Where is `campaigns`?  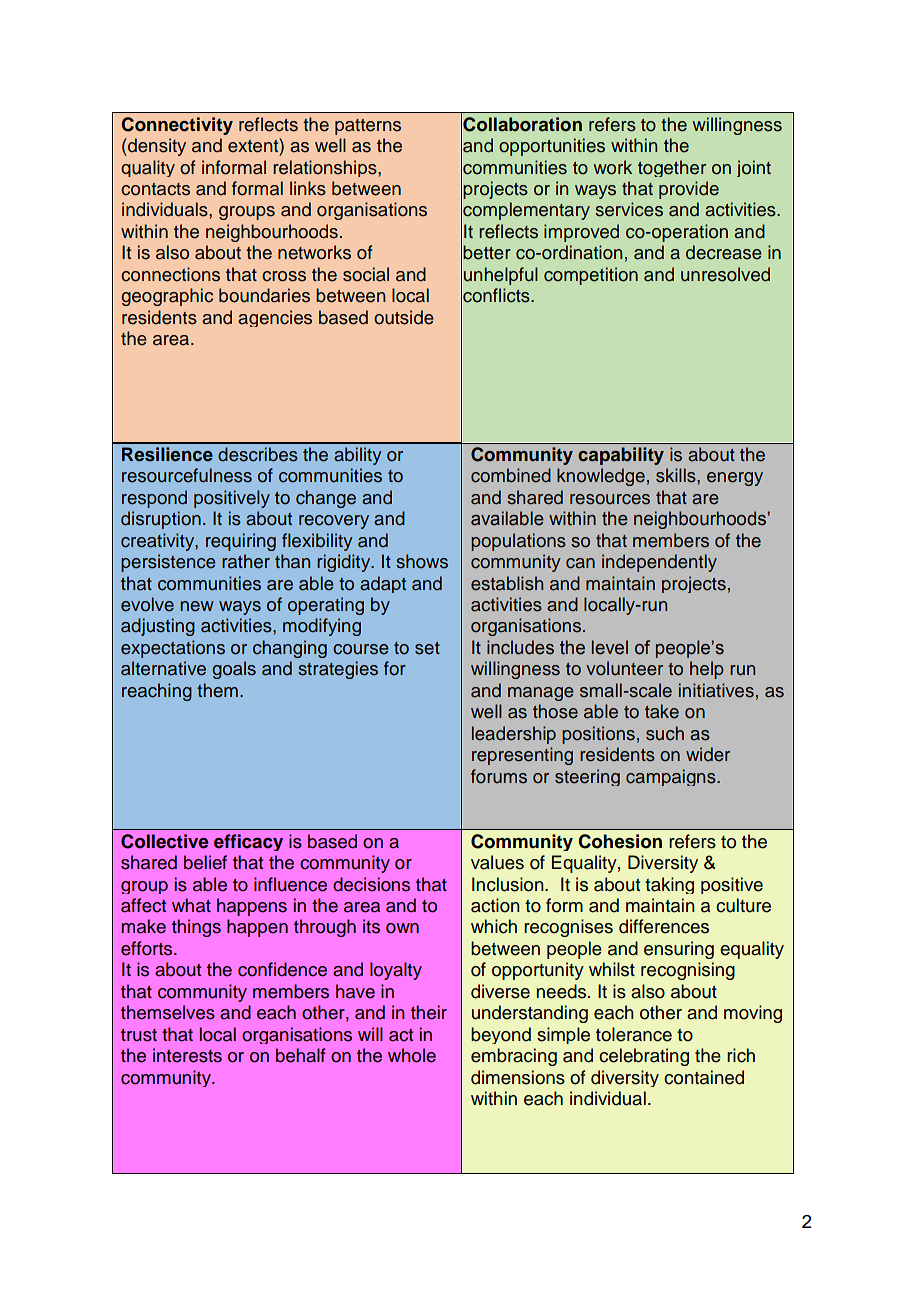 campaigns is located at coordinates (672, 777).
